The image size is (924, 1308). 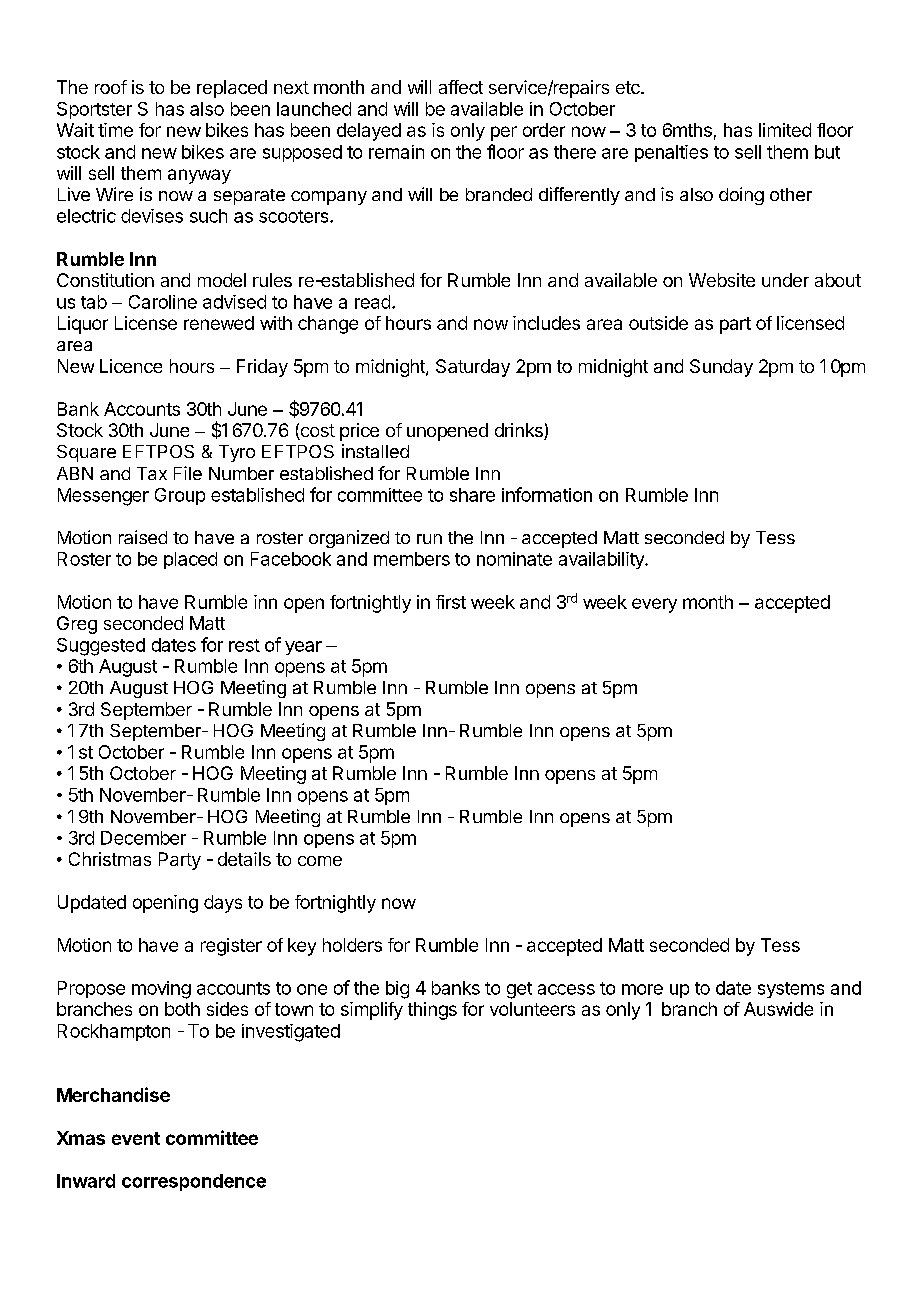 I want to click on first, so click(x=451, y=602).
